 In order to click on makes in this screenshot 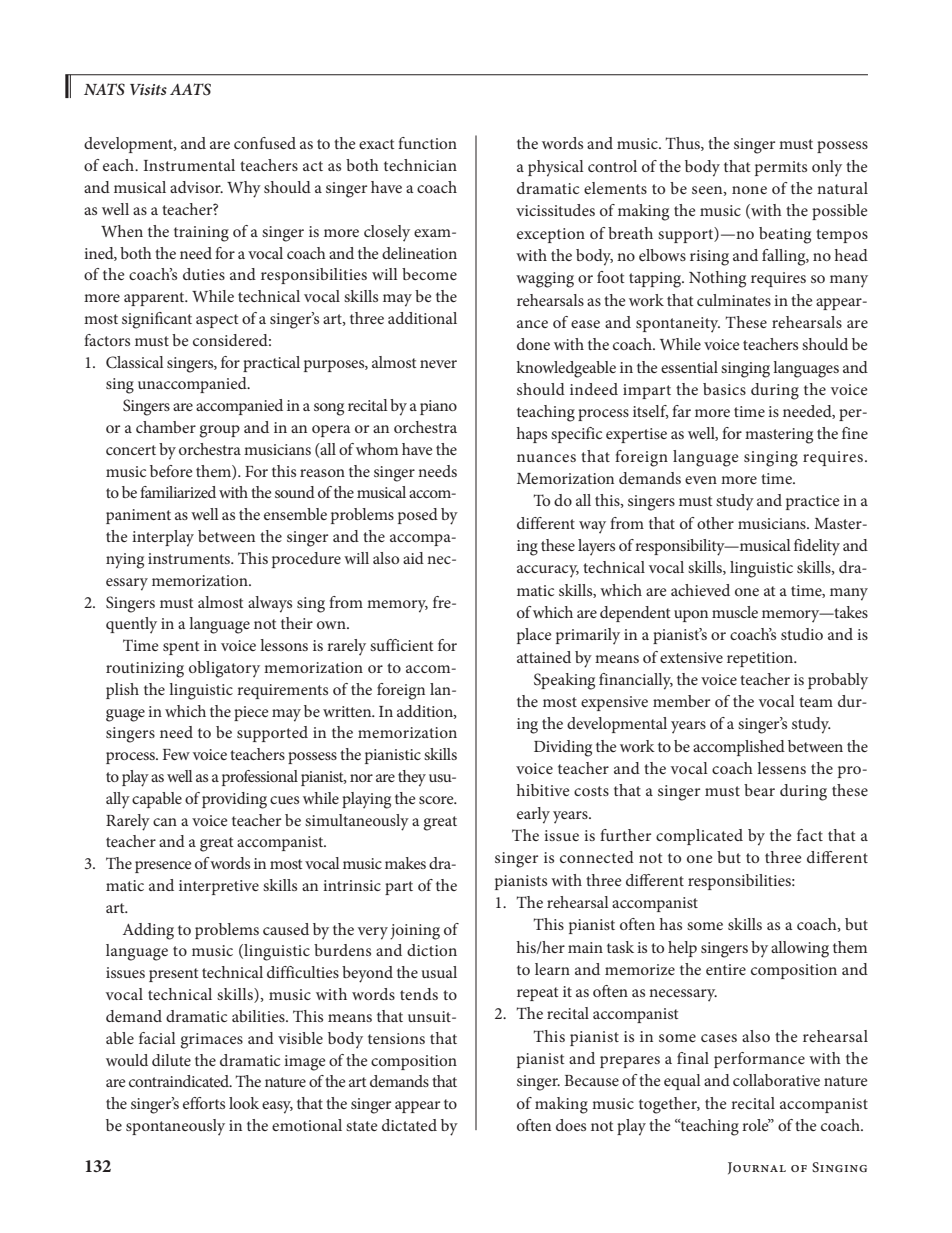, I will do `click(405, 863)`.
